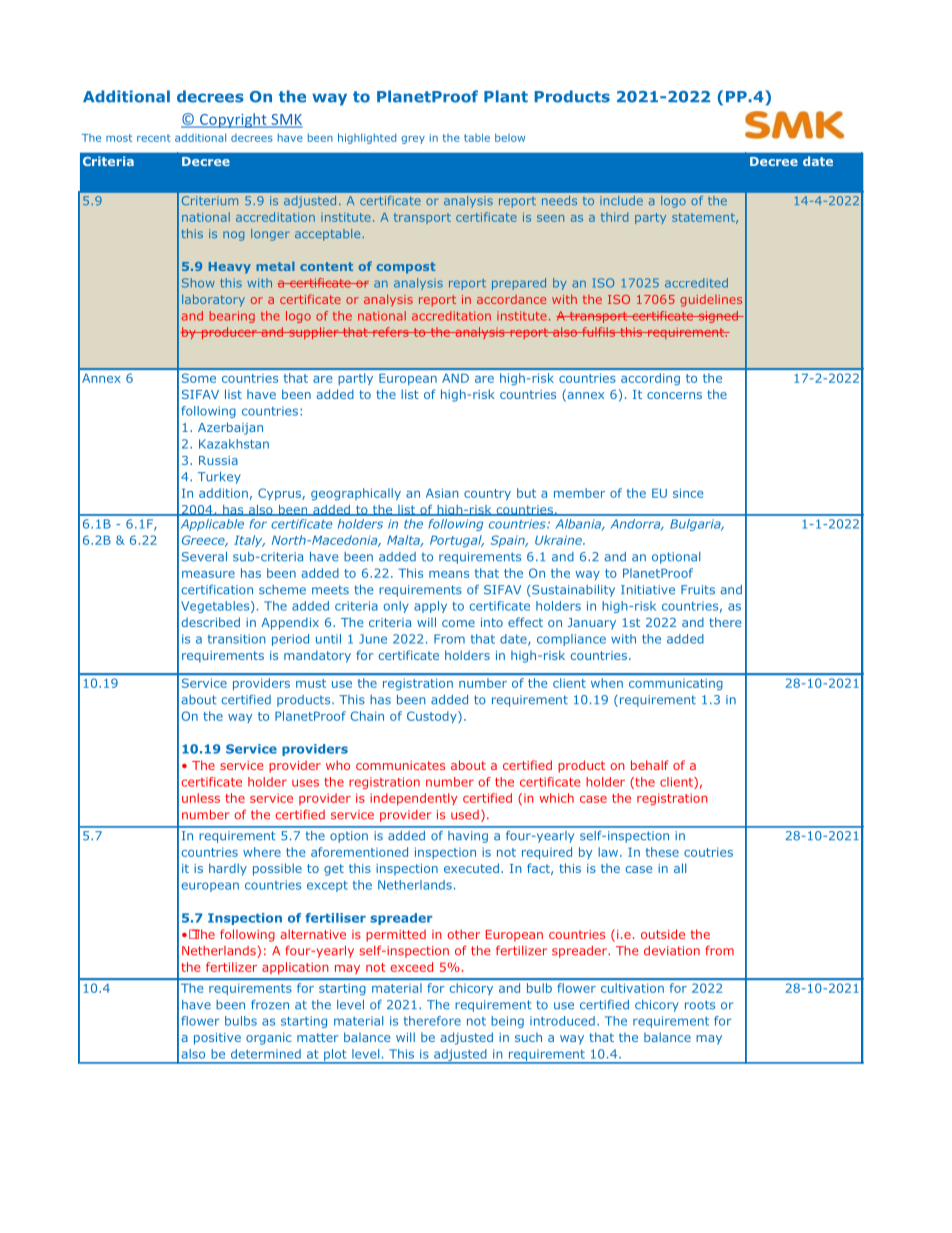  What do you see at coordinates (154, 138) in the document?
I see `recent` at bounding box center [154, 138].
